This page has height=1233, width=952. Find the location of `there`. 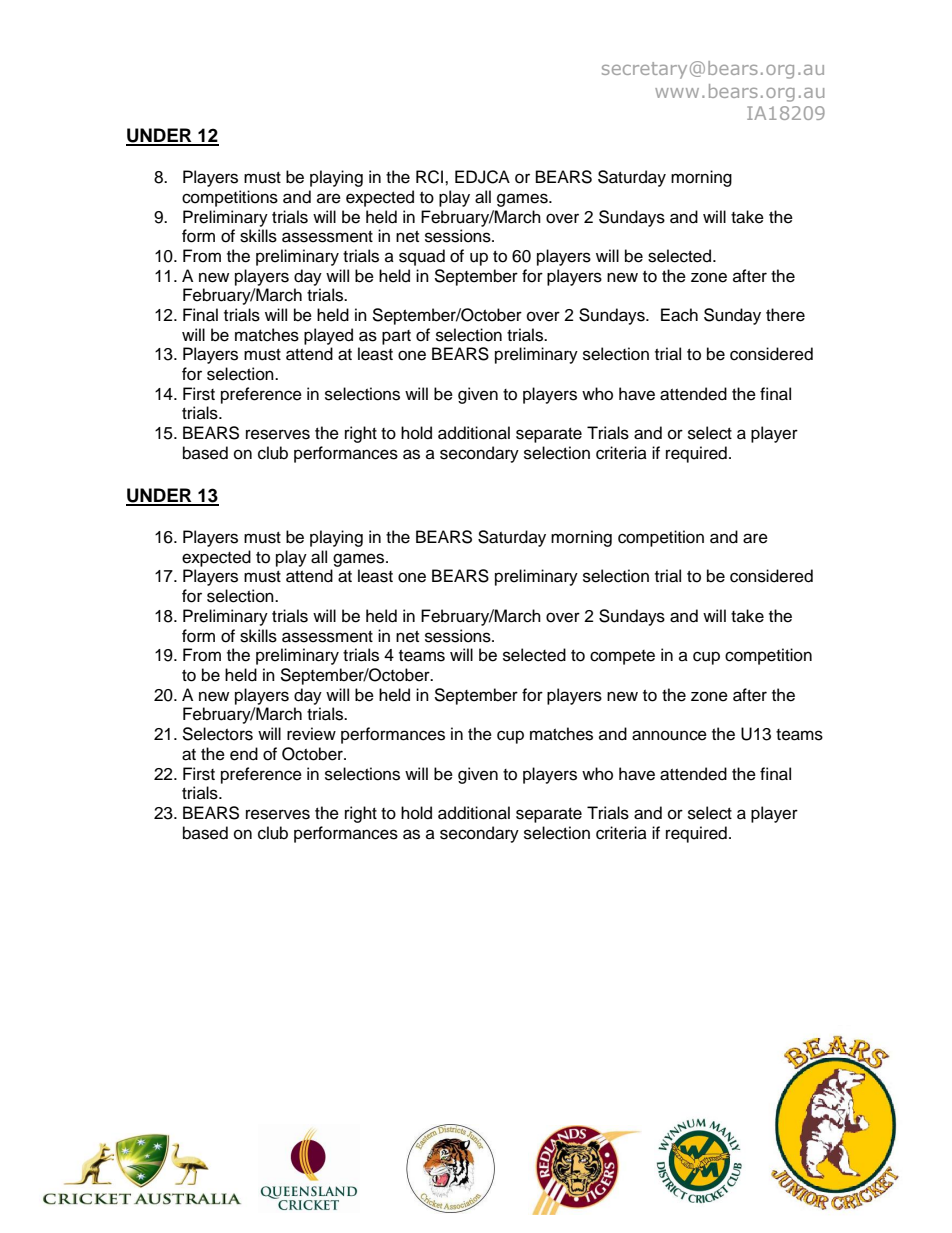

there is located at coordinates (785, 315).
